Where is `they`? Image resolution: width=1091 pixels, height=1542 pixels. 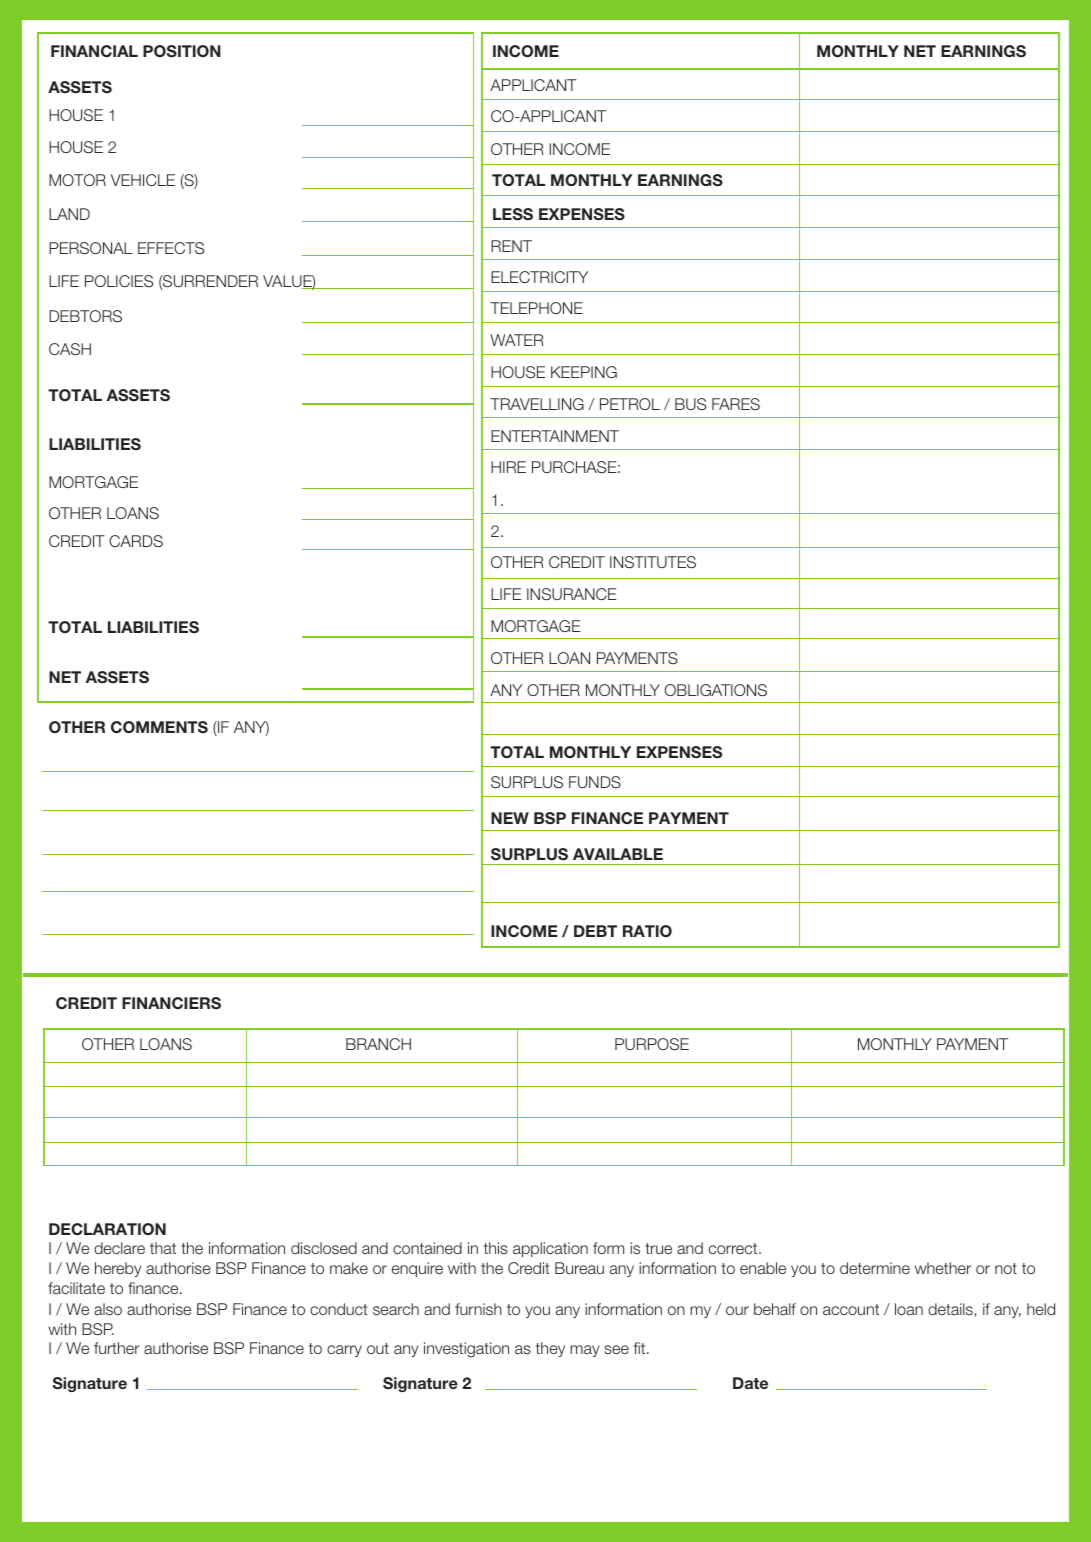 they is located at coordinates (550, 1349).
